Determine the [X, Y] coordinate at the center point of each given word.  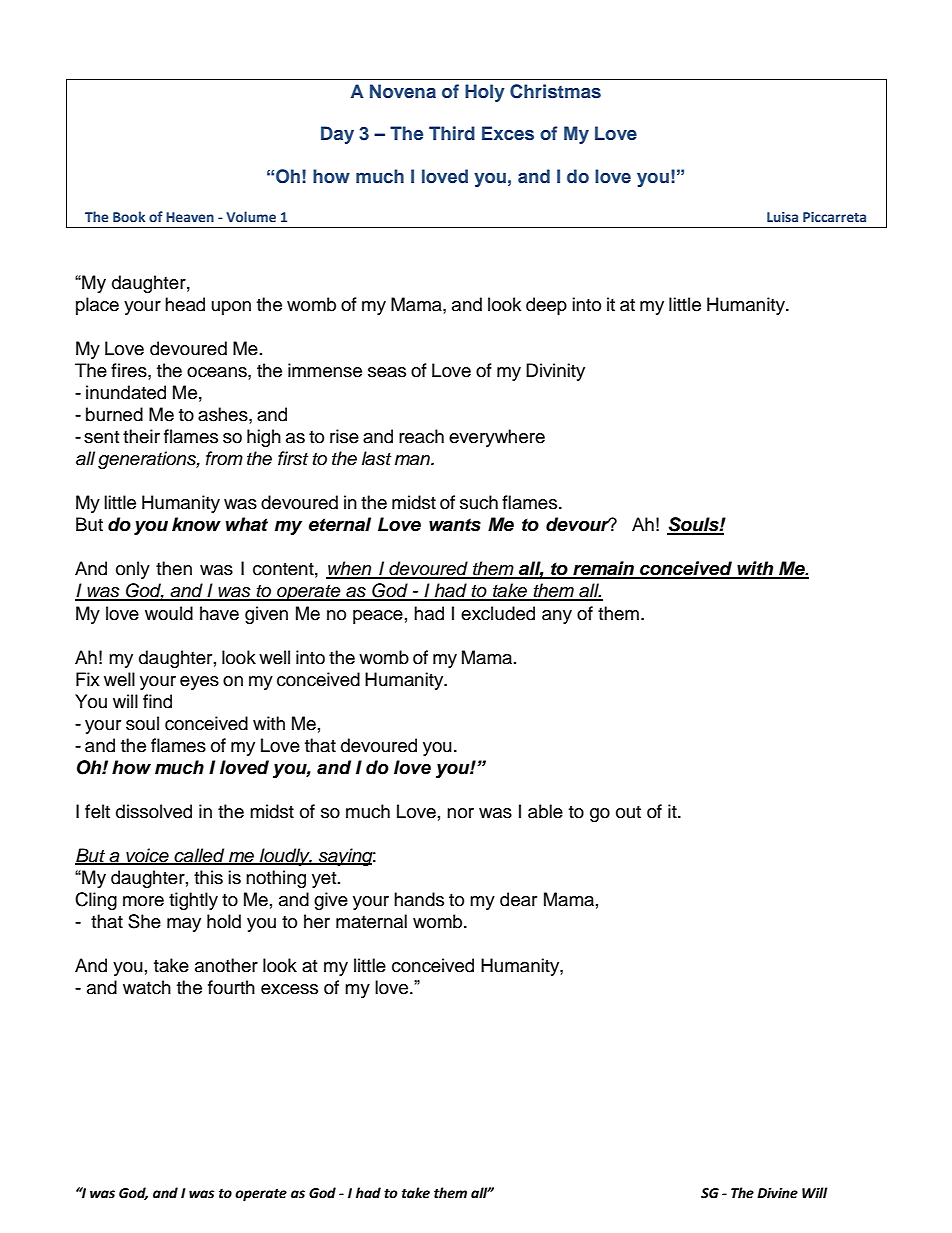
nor [460, 813]
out [628, 812]
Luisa [782, 217]
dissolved [154, 811]
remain [603, 569]
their [141, 436]
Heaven [190, 217]
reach [421, 436]
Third [452, 133]
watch [147, 987]
